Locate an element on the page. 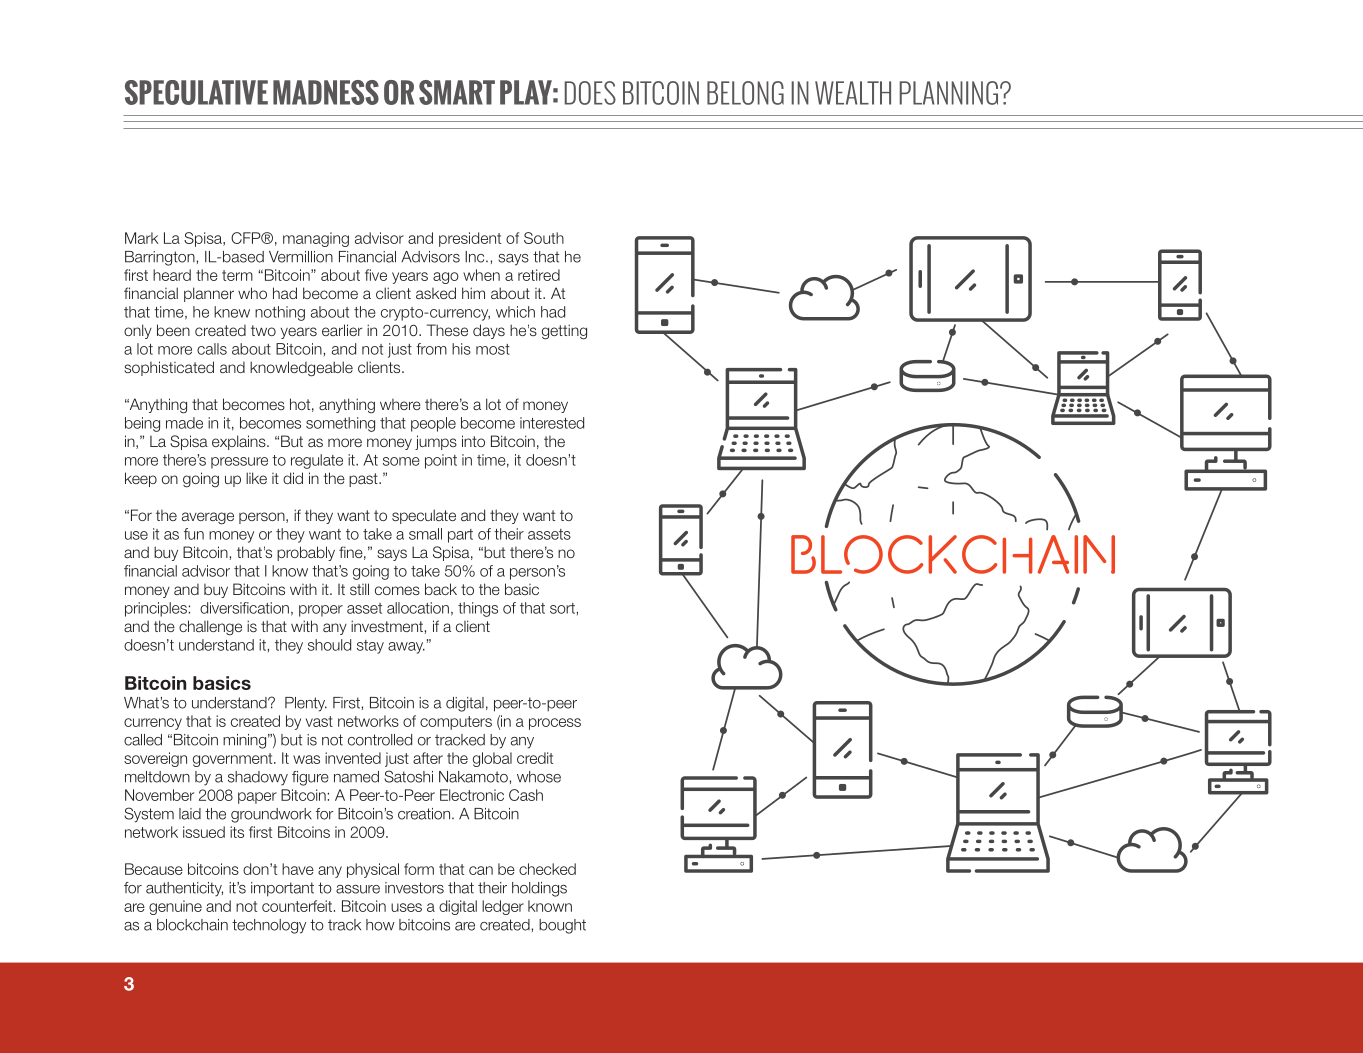  authenticity is located at coordinates (184, 889).
